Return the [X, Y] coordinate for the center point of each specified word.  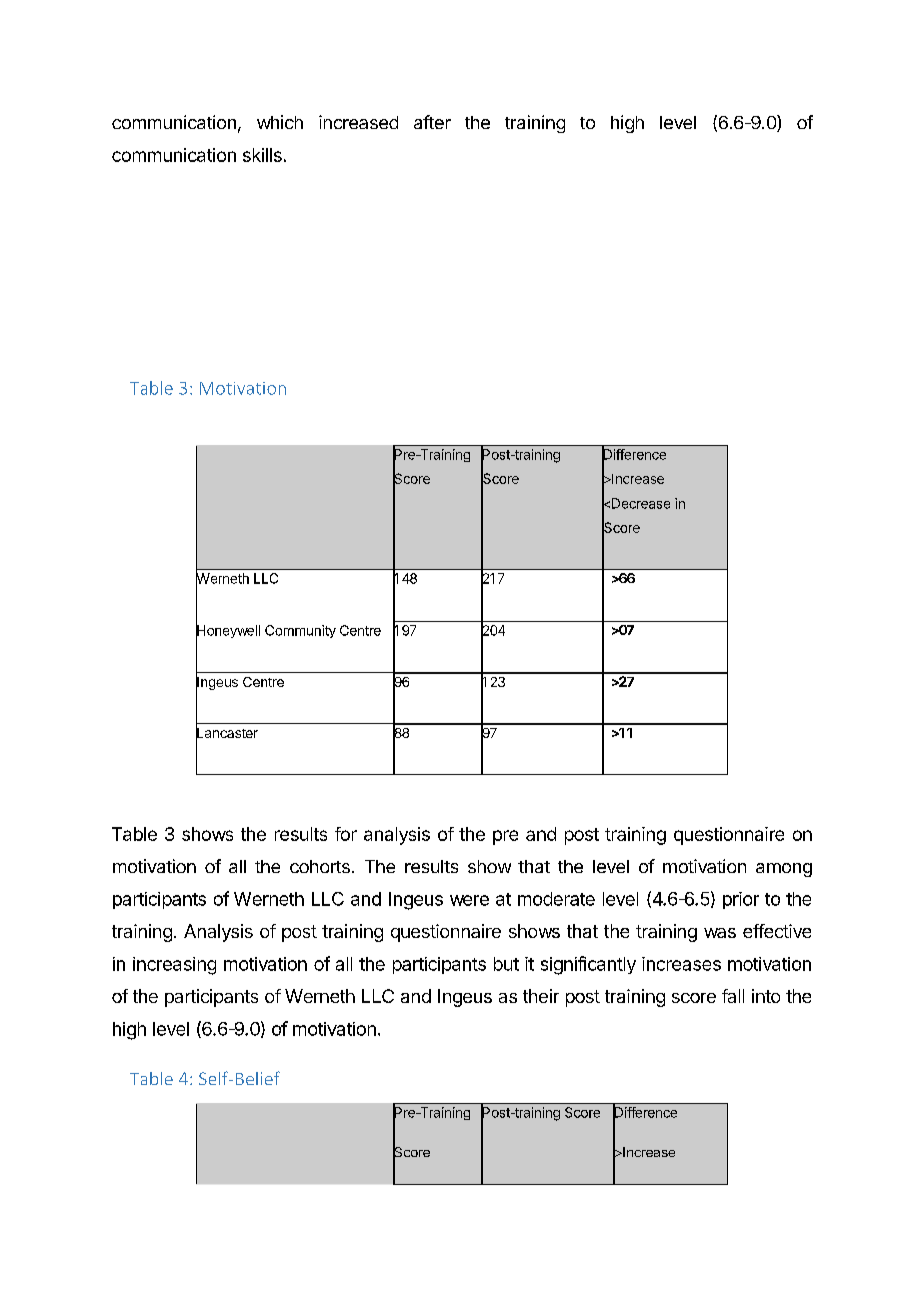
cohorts [320, 866]
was [720, 933]
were [469, 900]
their [541, 996]
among [784, 870]
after [432, 122]
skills [262, 155]
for [346, 834]
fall [733, 996]
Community [300, 631]
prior [741, 900]
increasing [174, 966]
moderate [556, 899]
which [280, 122]
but [506, 964]
